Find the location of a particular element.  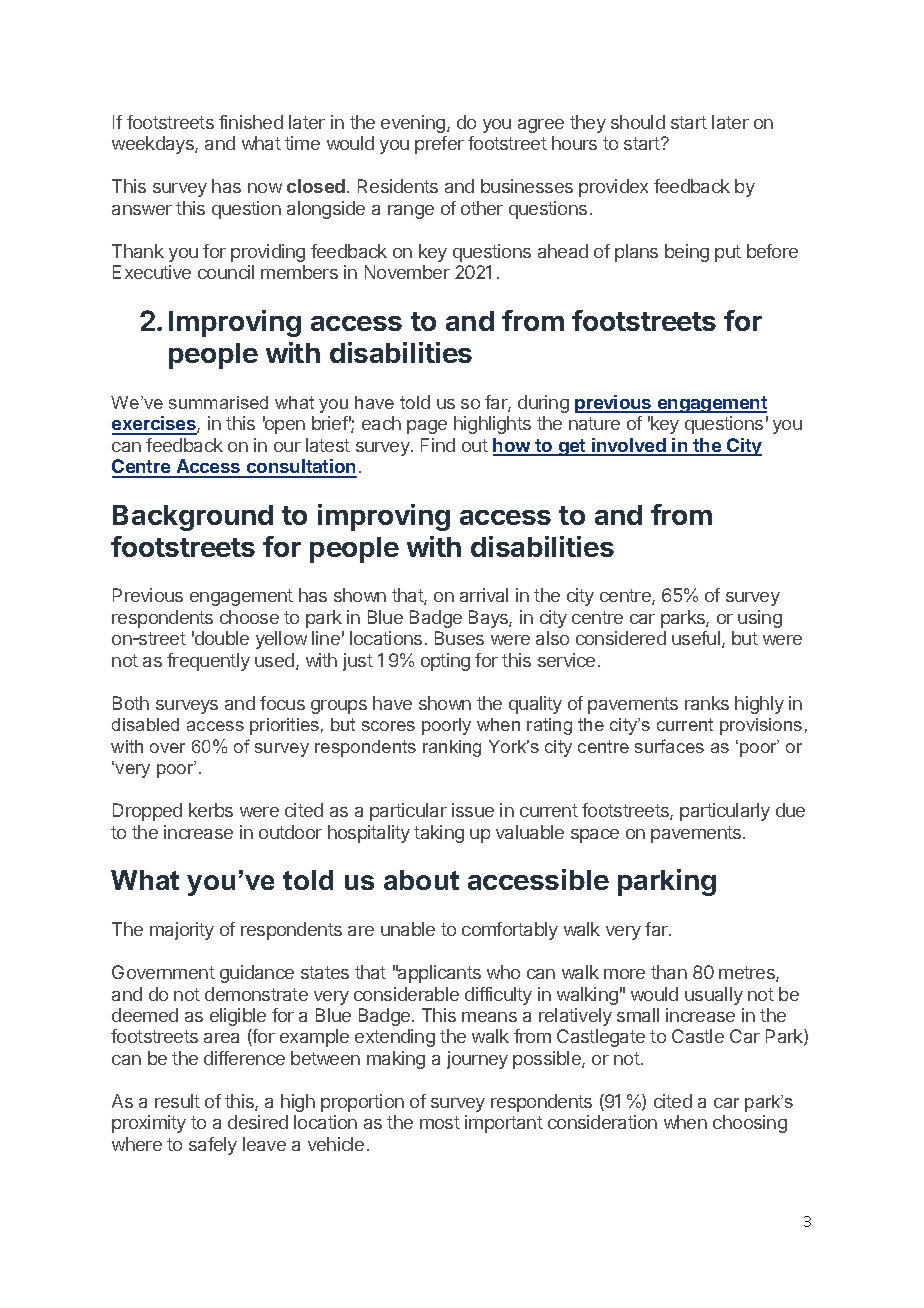

Buses is located at coordinates (459, 638).
